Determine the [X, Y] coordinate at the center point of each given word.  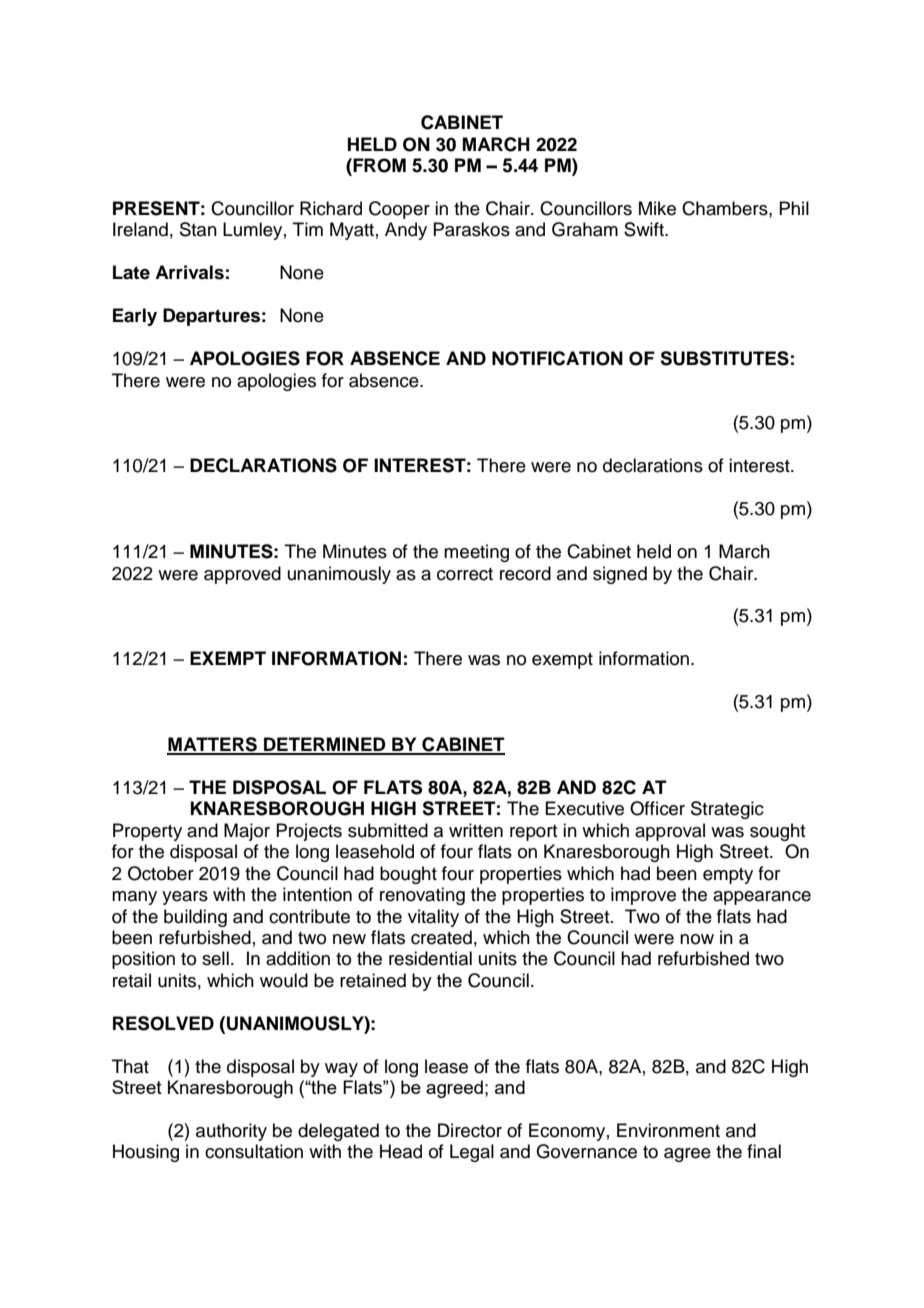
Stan [198, 229]
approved [242, 575]
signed [620, 575]
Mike [657, 208]
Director [470, 1130]
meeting [476, 553]
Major [247, 832]
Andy [406, 231]
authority [231, 1132]
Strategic [727, 810]
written [476, 830]
